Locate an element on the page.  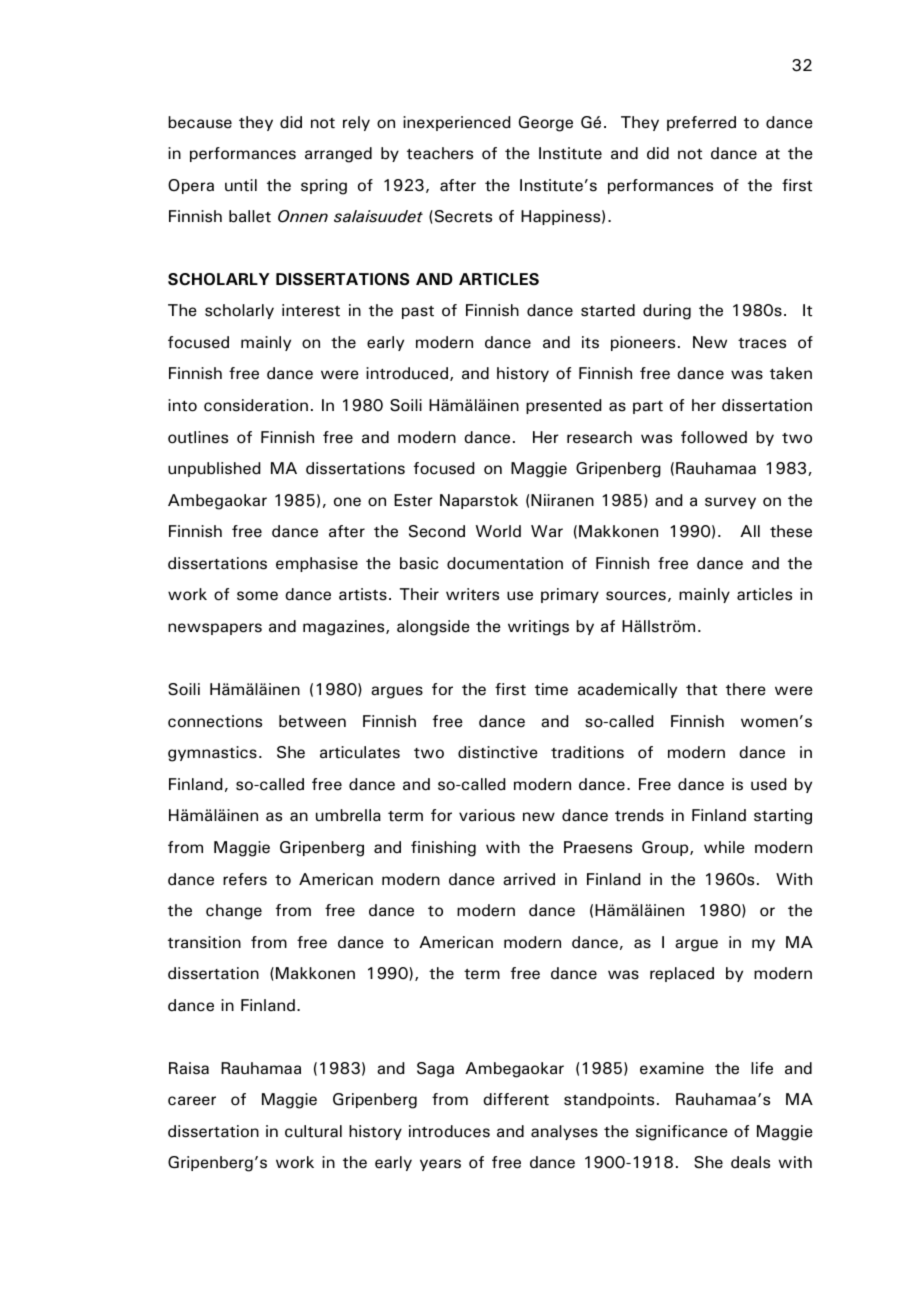
presented is located at coordinates (563, 406).
